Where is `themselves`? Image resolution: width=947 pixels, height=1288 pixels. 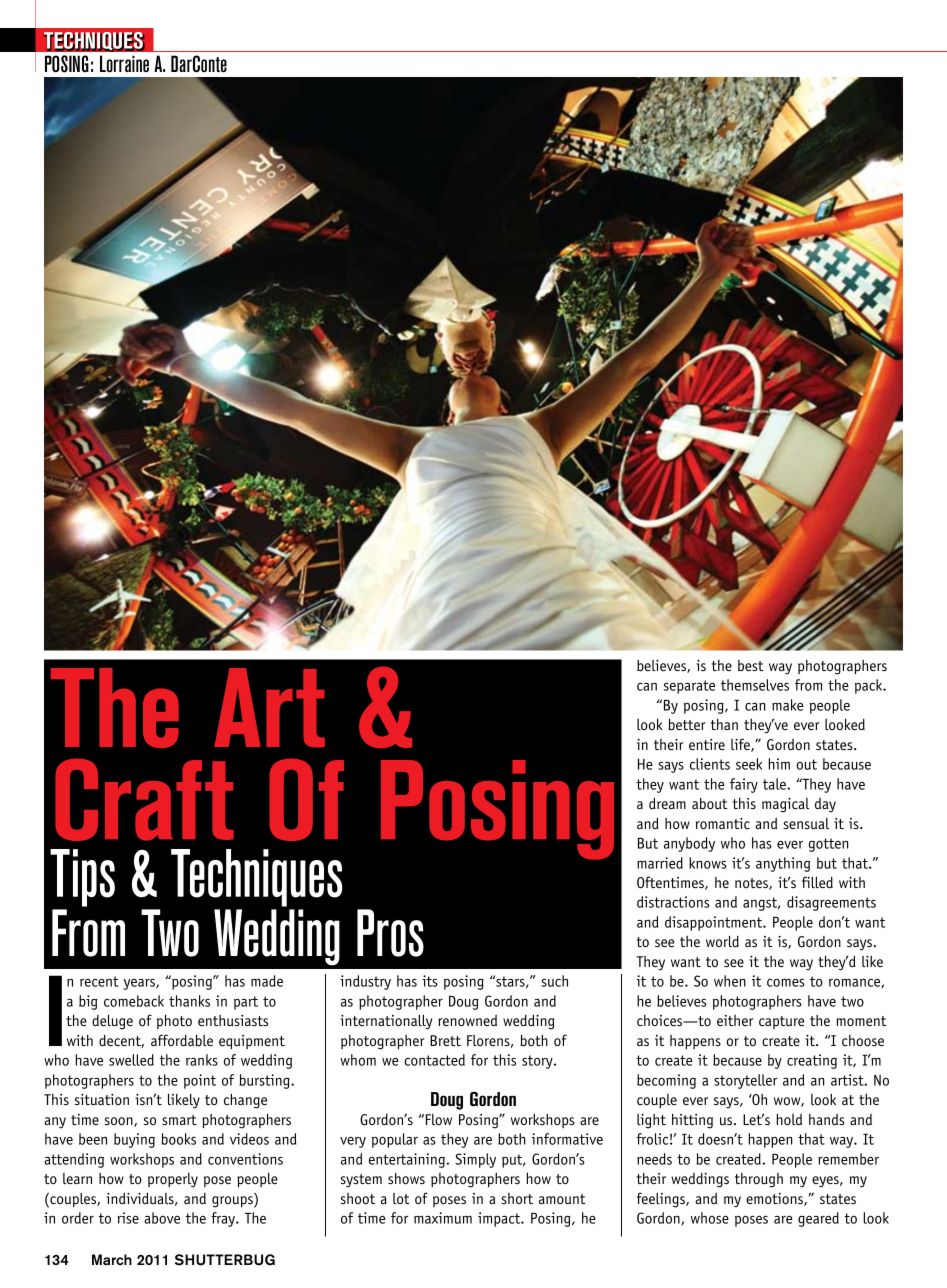 themselves is located at coordinates (755, 685).
